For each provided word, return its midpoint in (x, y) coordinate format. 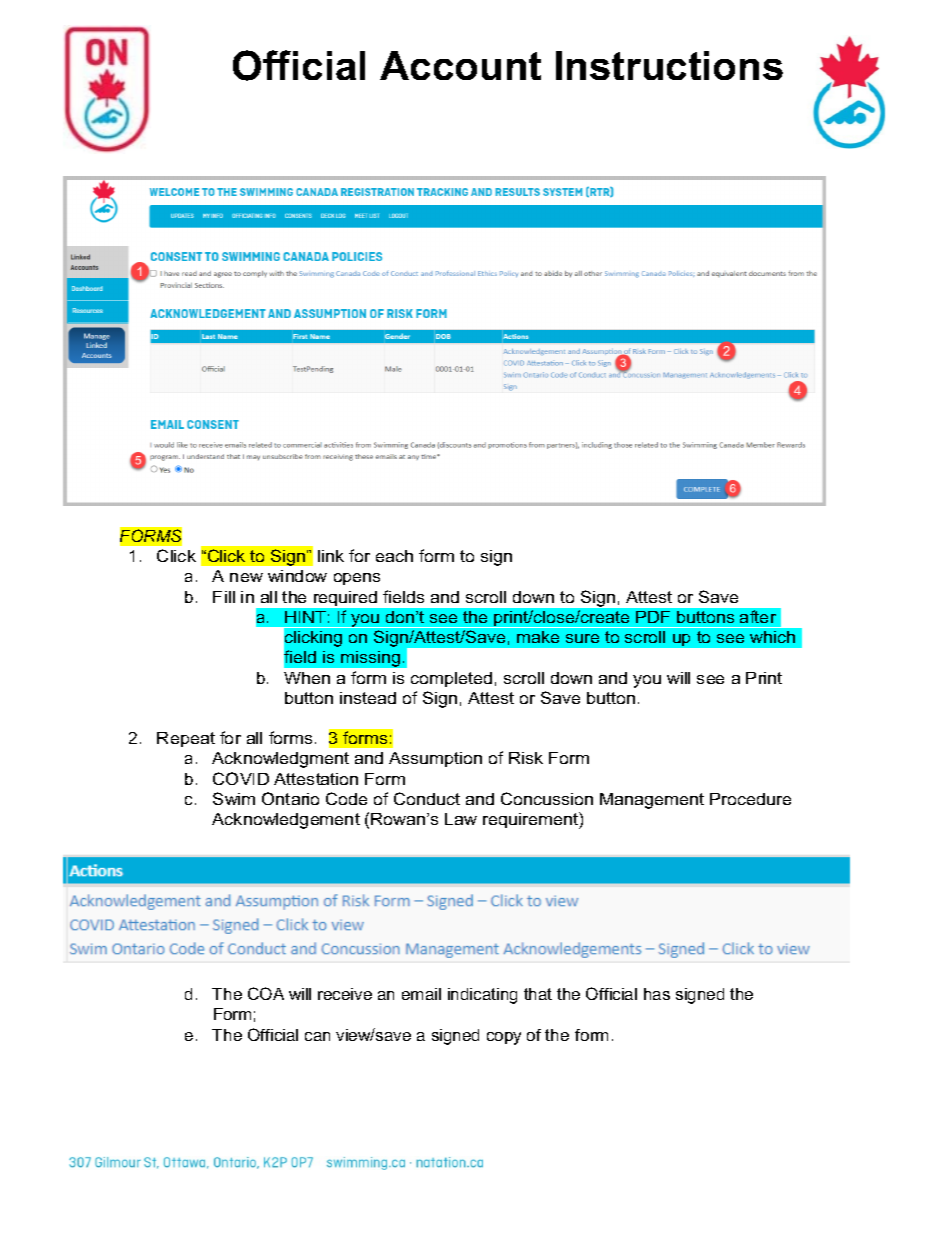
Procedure (750, 799)
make (538, 637)
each (394, 556)
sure (582, 638)
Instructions (669, 65)
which (772, 637)
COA (266, 993)
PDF (653, 617)
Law (461, 819)
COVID (241, 778)
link (331, 556)
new (246, 577)
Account (460, 65)
